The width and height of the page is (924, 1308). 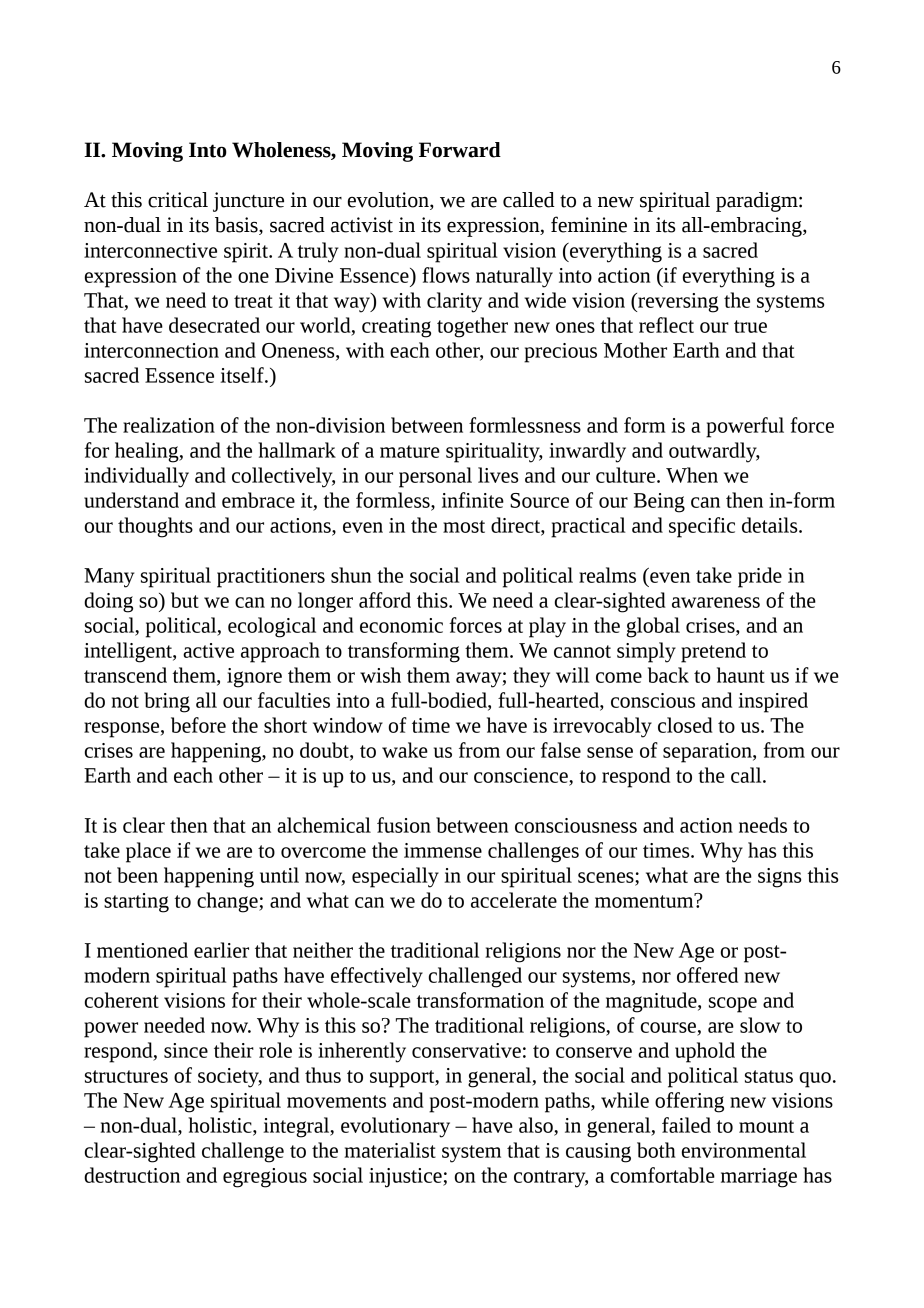 What do you see at coordinates (410, 451) in the page?
I see `mature` at bounding box center [410, 451].
